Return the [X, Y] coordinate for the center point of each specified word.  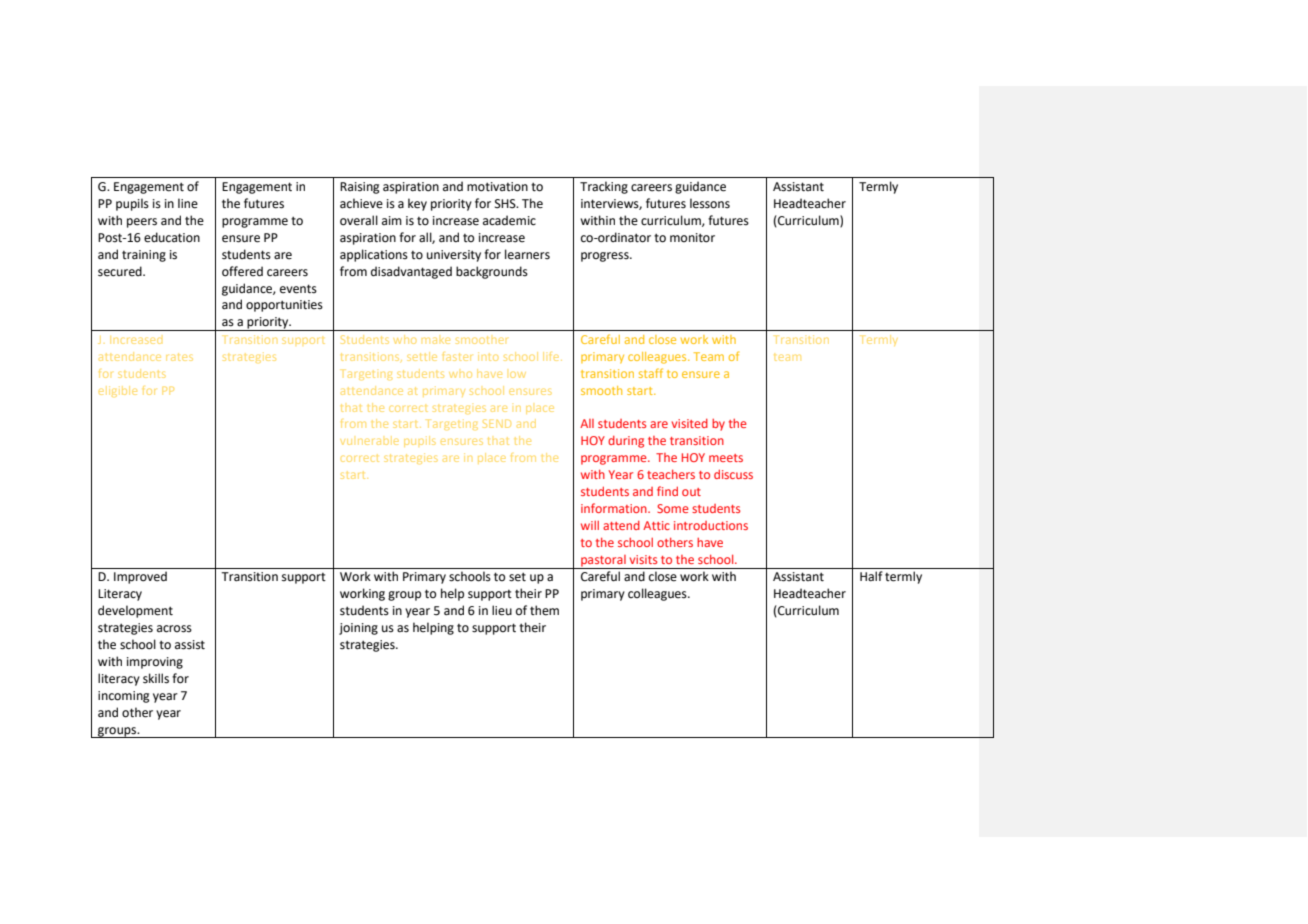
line [188, 203]
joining [358, 629]
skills [156, 678]
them [544, 610]
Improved [140, 577]
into [488, 356]
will [590, 525]
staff [651, 373]
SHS [506, 204]
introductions [711, 525]
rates [179, 357]
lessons [710, 203]
